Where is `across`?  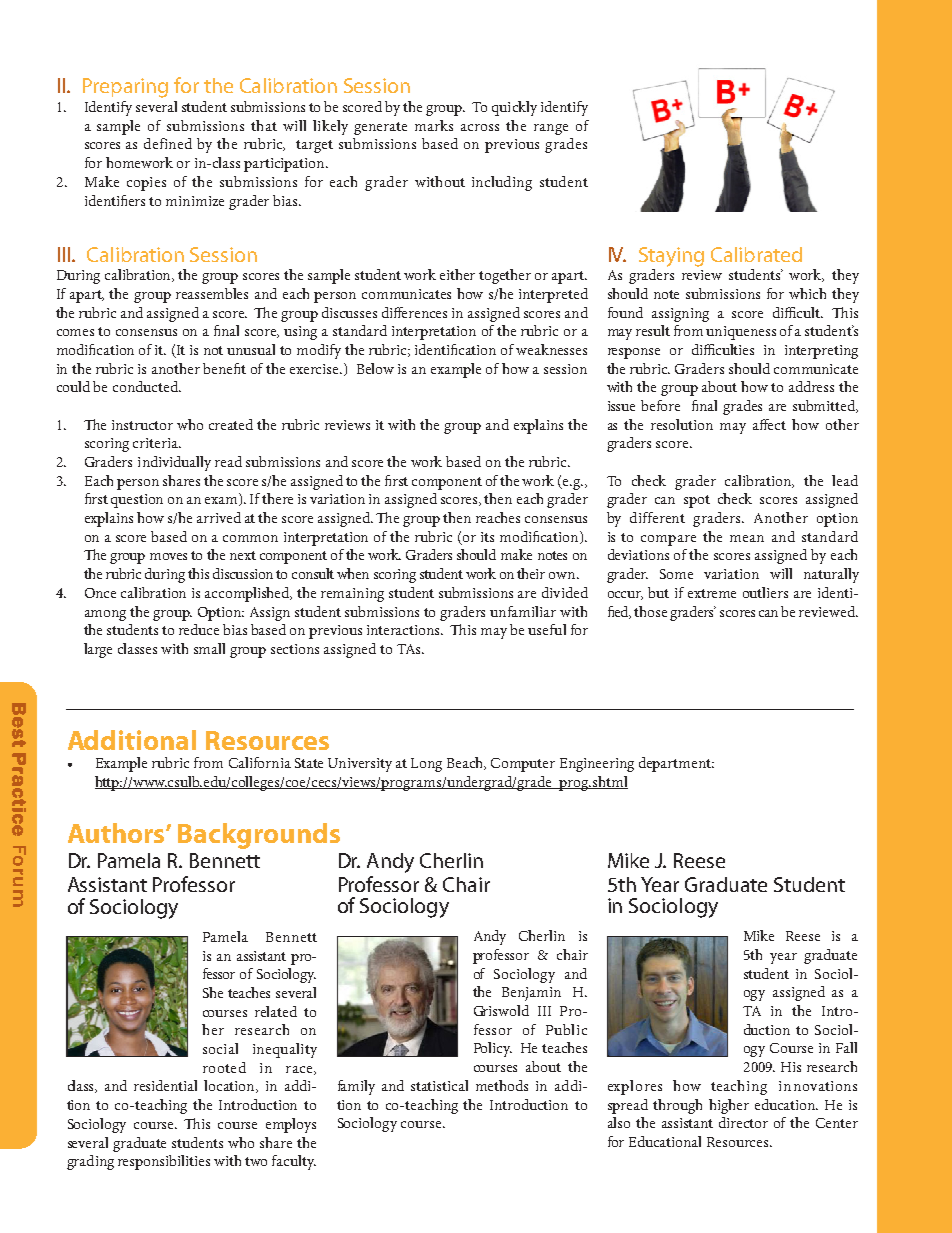
across is located at coordinates (480, 127).
